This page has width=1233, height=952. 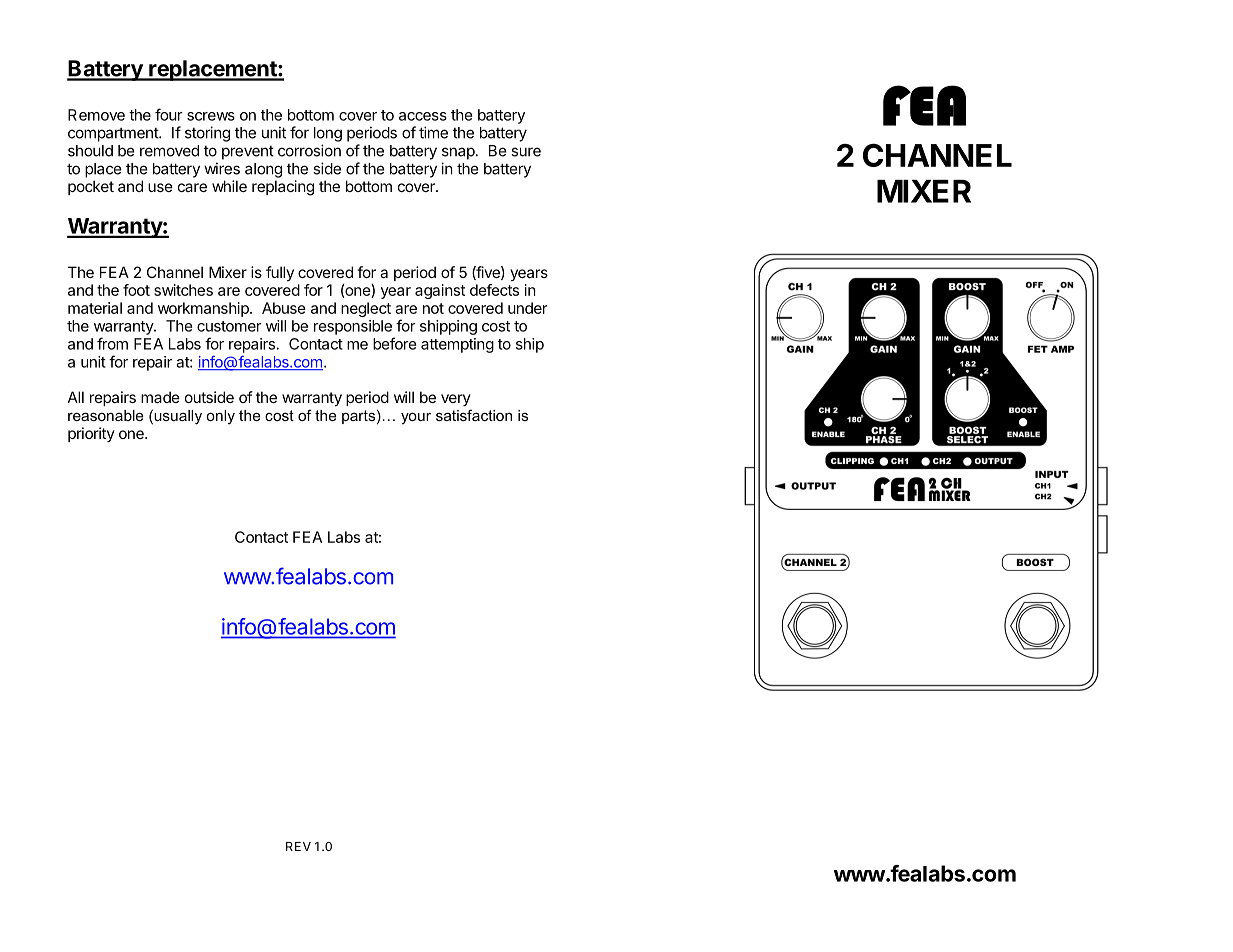 I want to click on only, so click(x=220, y=417).
